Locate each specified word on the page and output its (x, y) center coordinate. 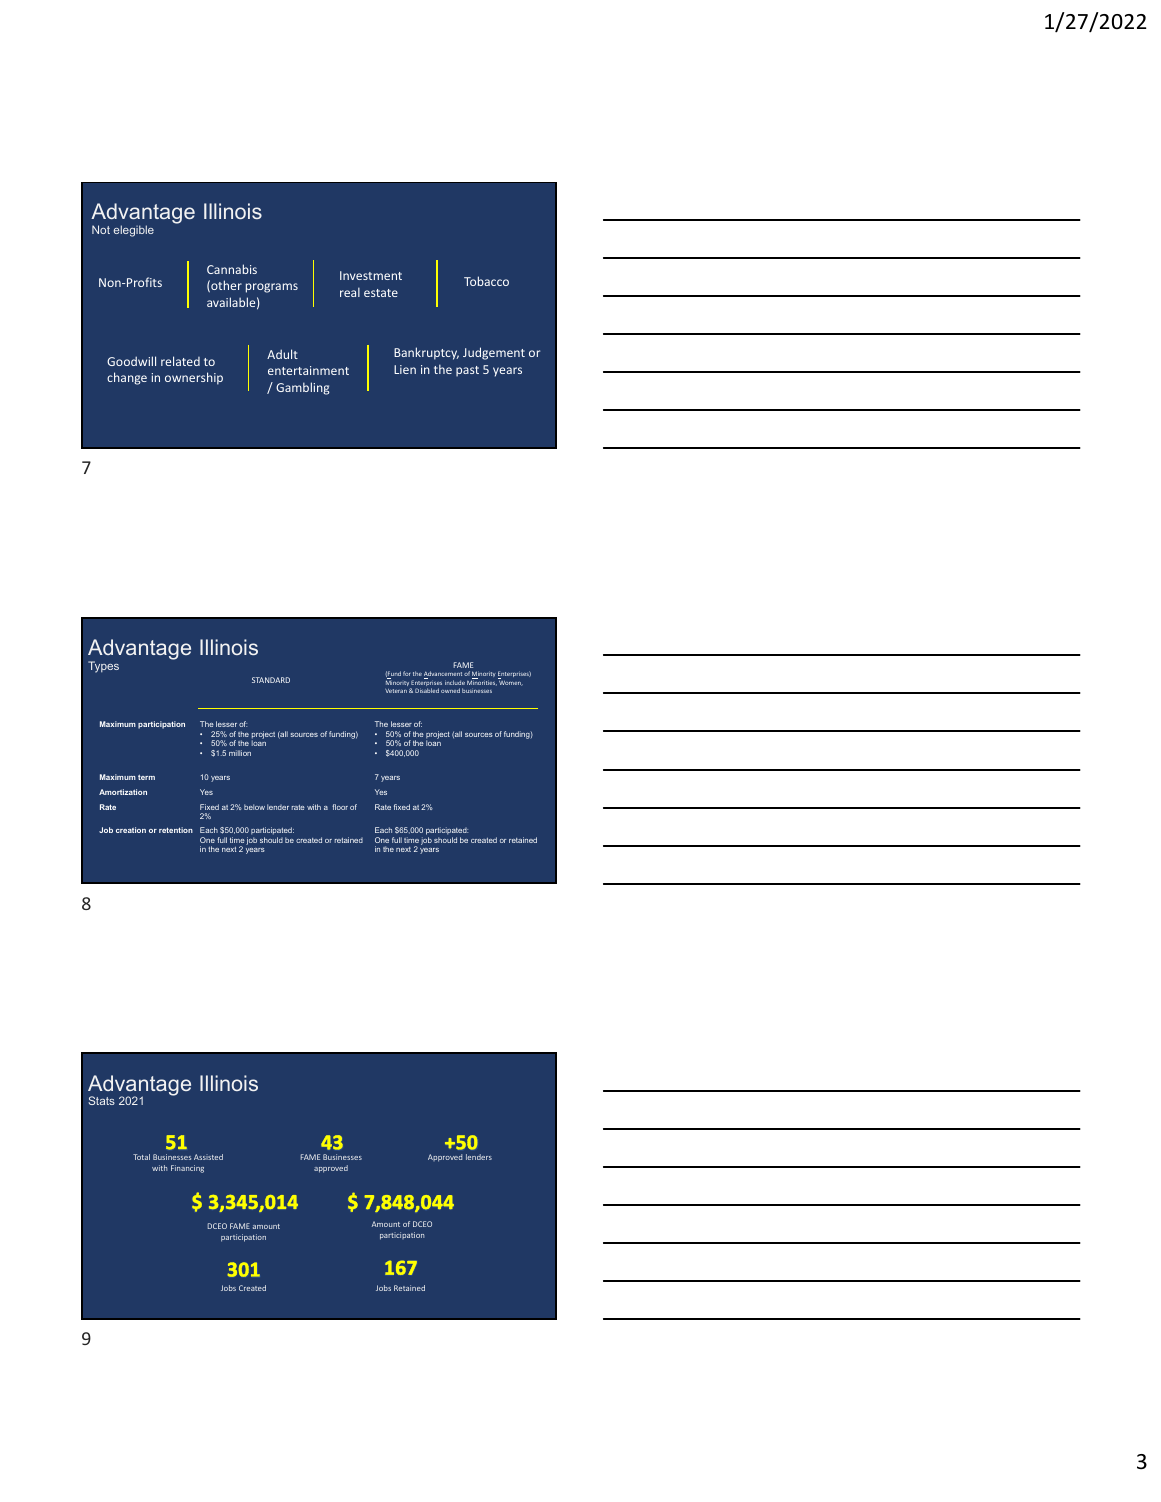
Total (141, 1157)
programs (272, 288)
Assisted (208, 1157)
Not (101, 229)
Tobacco (486, 281)
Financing (187, 1169)
